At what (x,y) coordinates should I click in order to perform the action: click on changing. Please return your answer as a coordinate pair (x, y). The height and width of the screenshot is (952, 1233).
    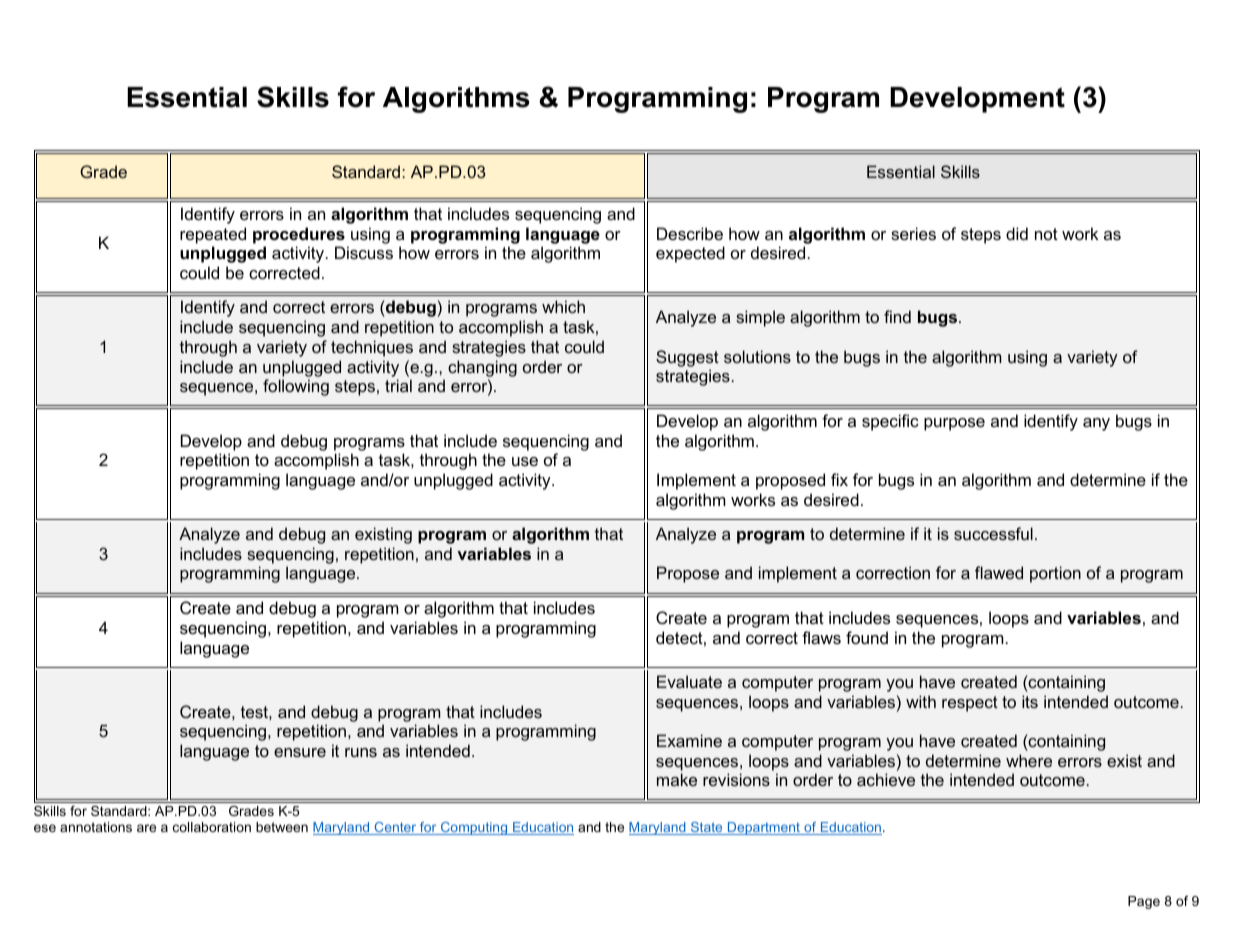
    Looking at the image, I should click on (482, 368).
